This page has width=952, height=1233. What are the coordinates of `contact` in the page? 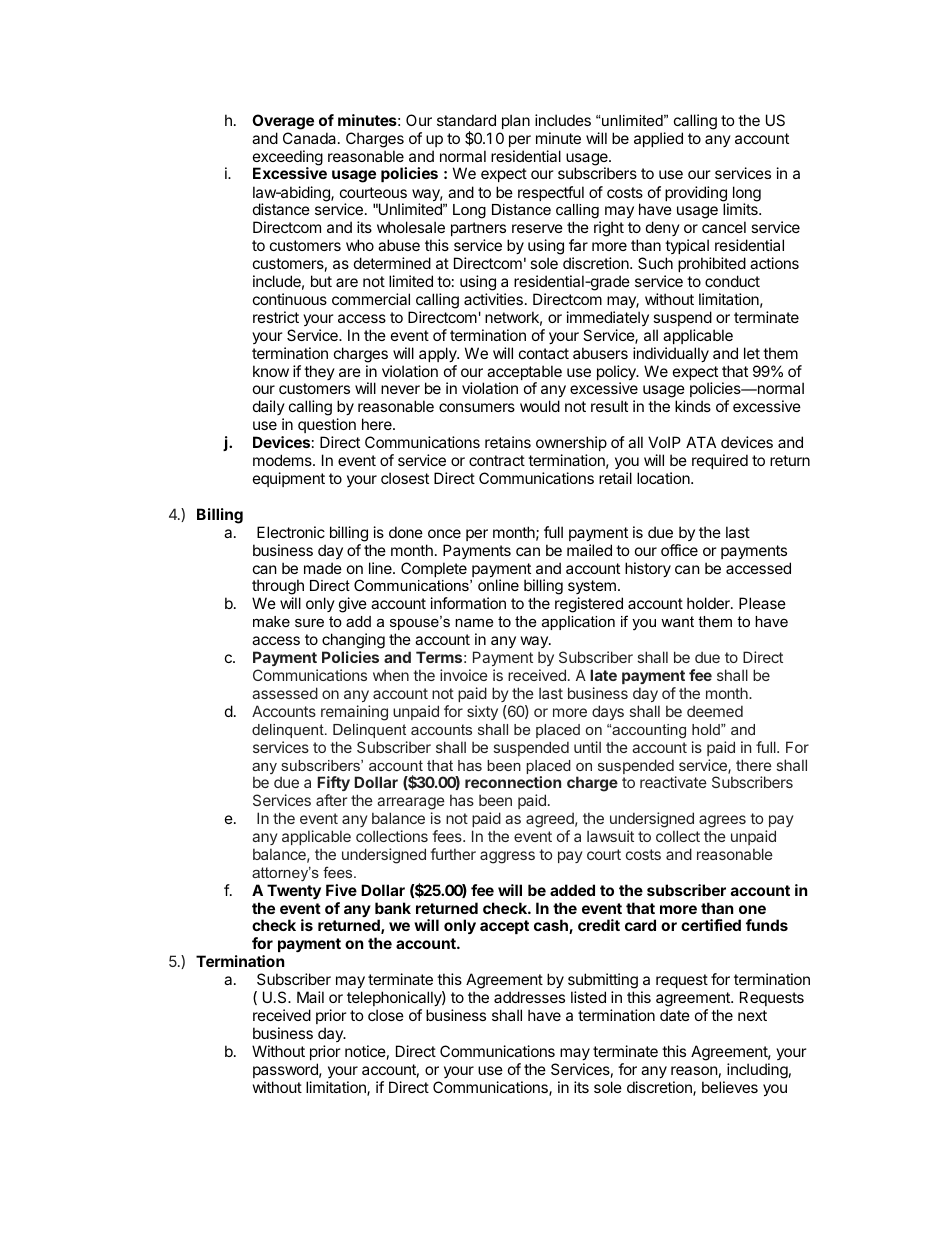 It's located at (544, 353).
